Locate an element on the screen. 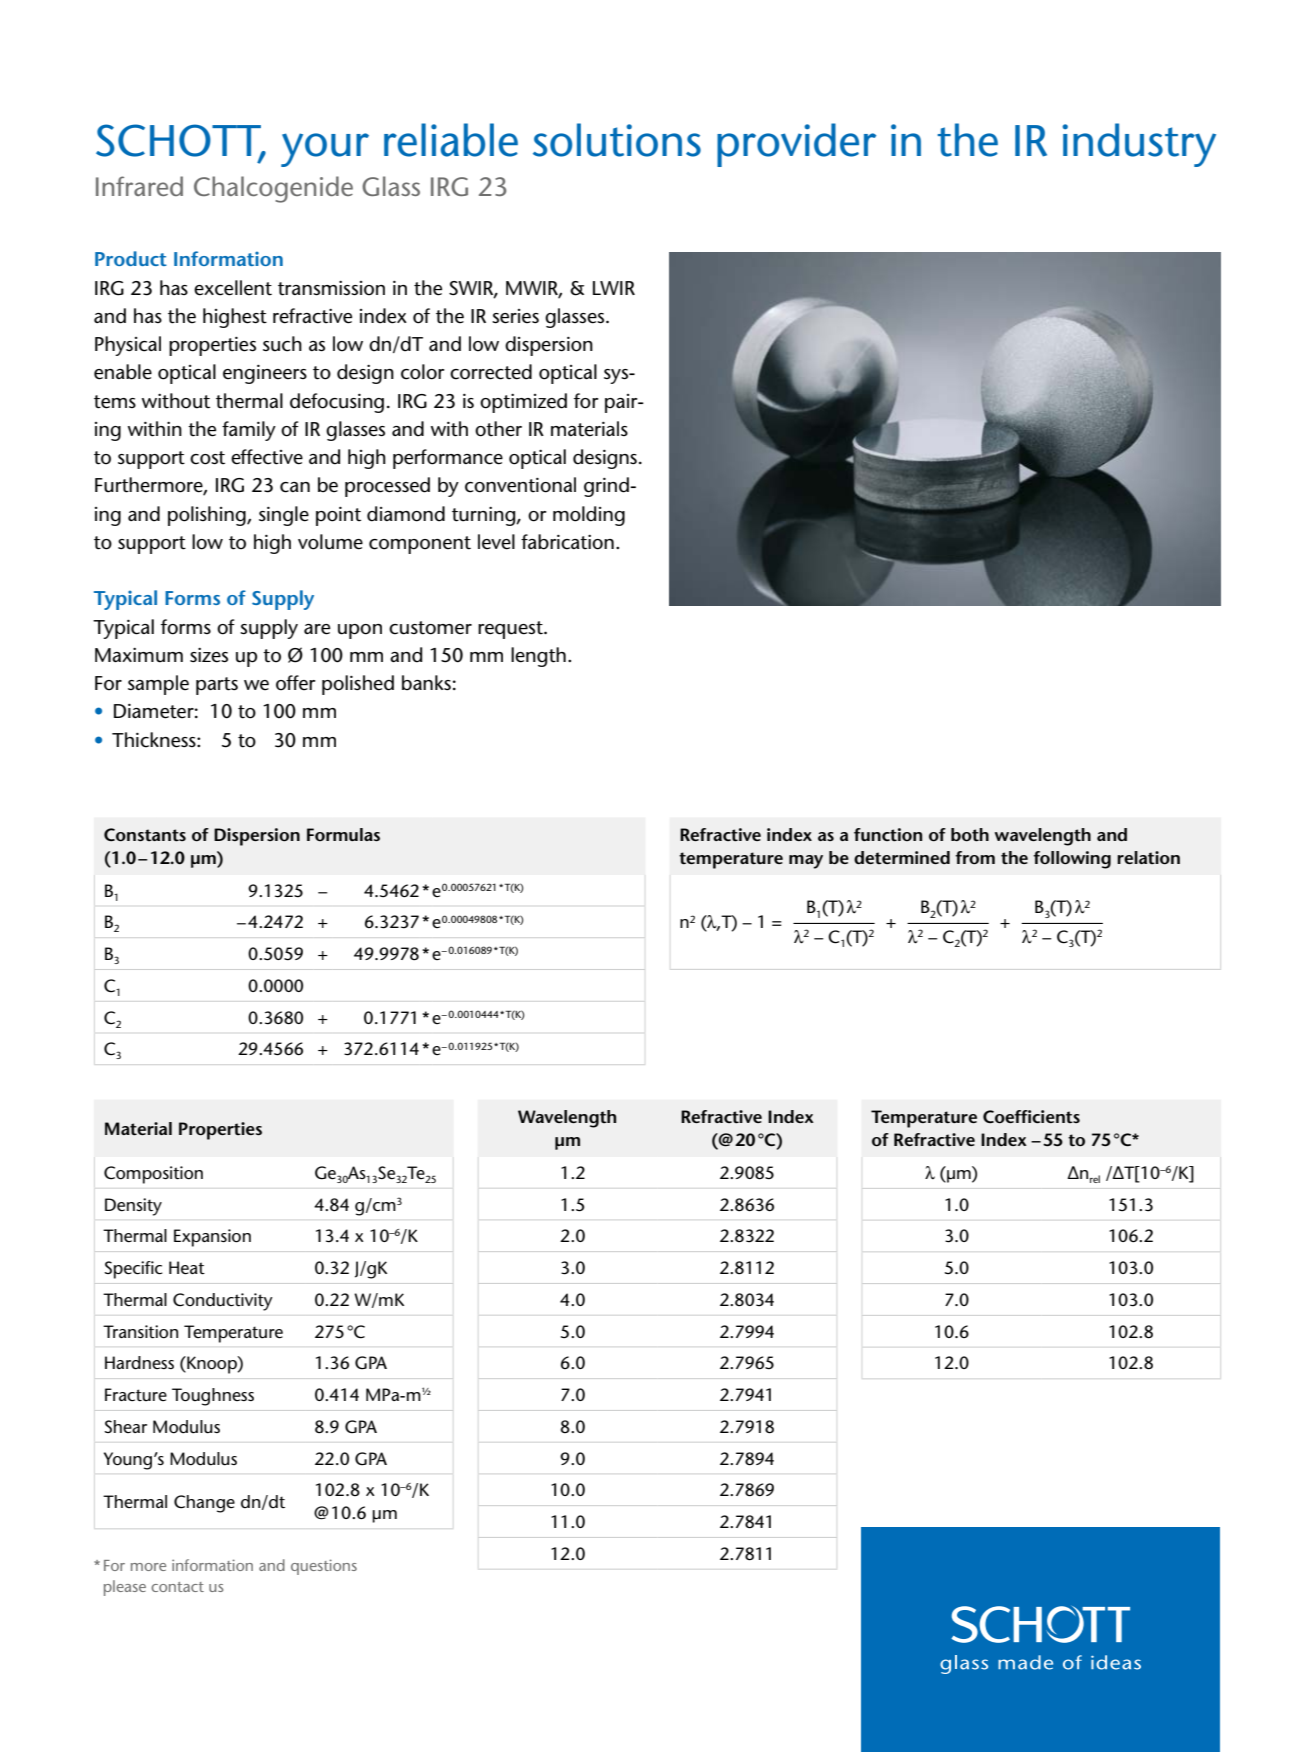  questions is located at coordinates (324, 1567).
